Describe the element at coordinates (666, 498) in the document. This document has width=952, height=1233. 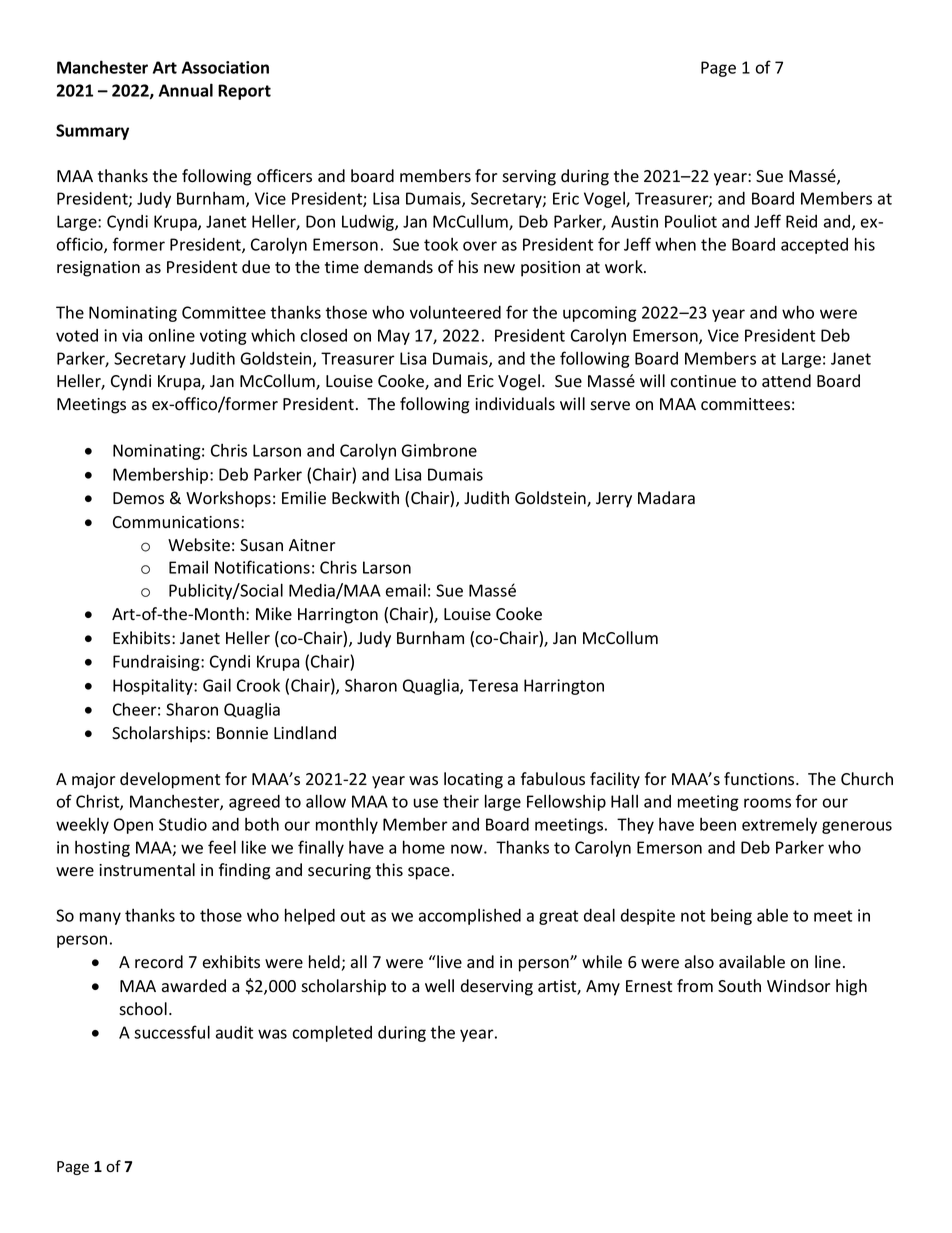
I see `Madara` at that location.
